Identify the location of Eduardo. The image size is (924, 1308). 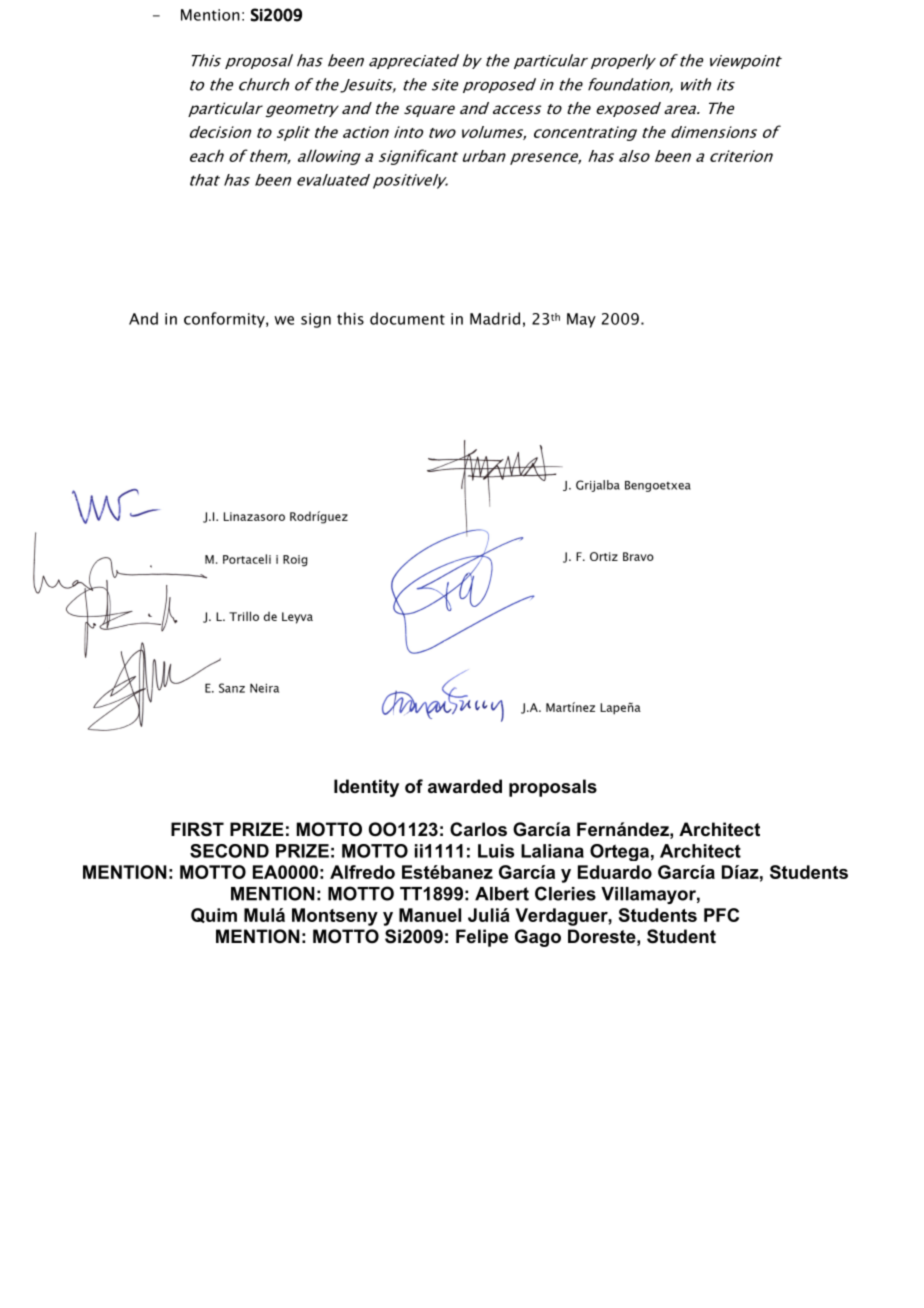
(615, 872).
